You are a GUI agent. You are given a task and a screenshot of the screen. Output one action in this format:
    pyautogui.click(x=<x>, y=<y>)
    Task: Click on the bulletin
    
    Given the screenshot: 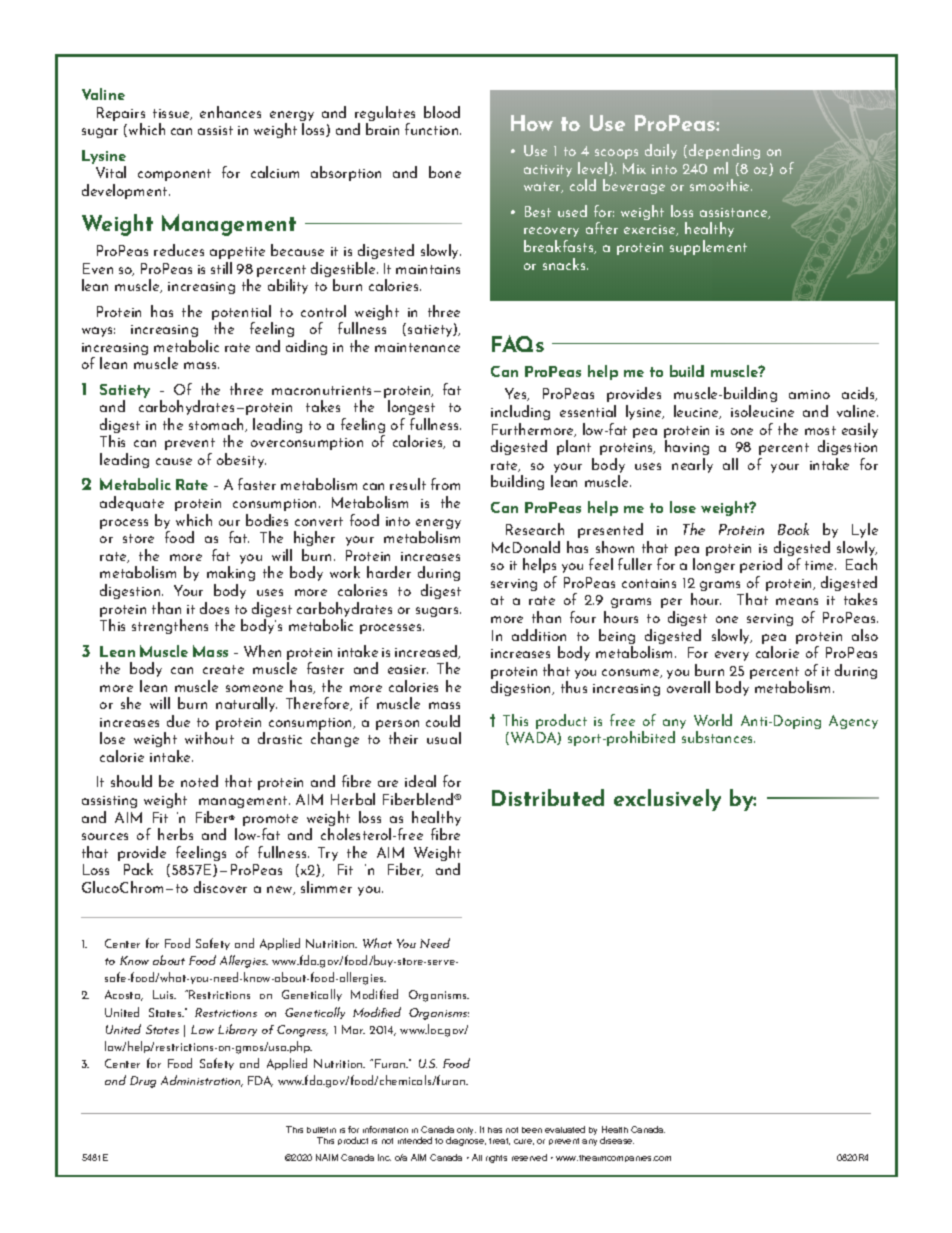 What is the action you would take?
    pyautogui.click(x=321, y=1130)
